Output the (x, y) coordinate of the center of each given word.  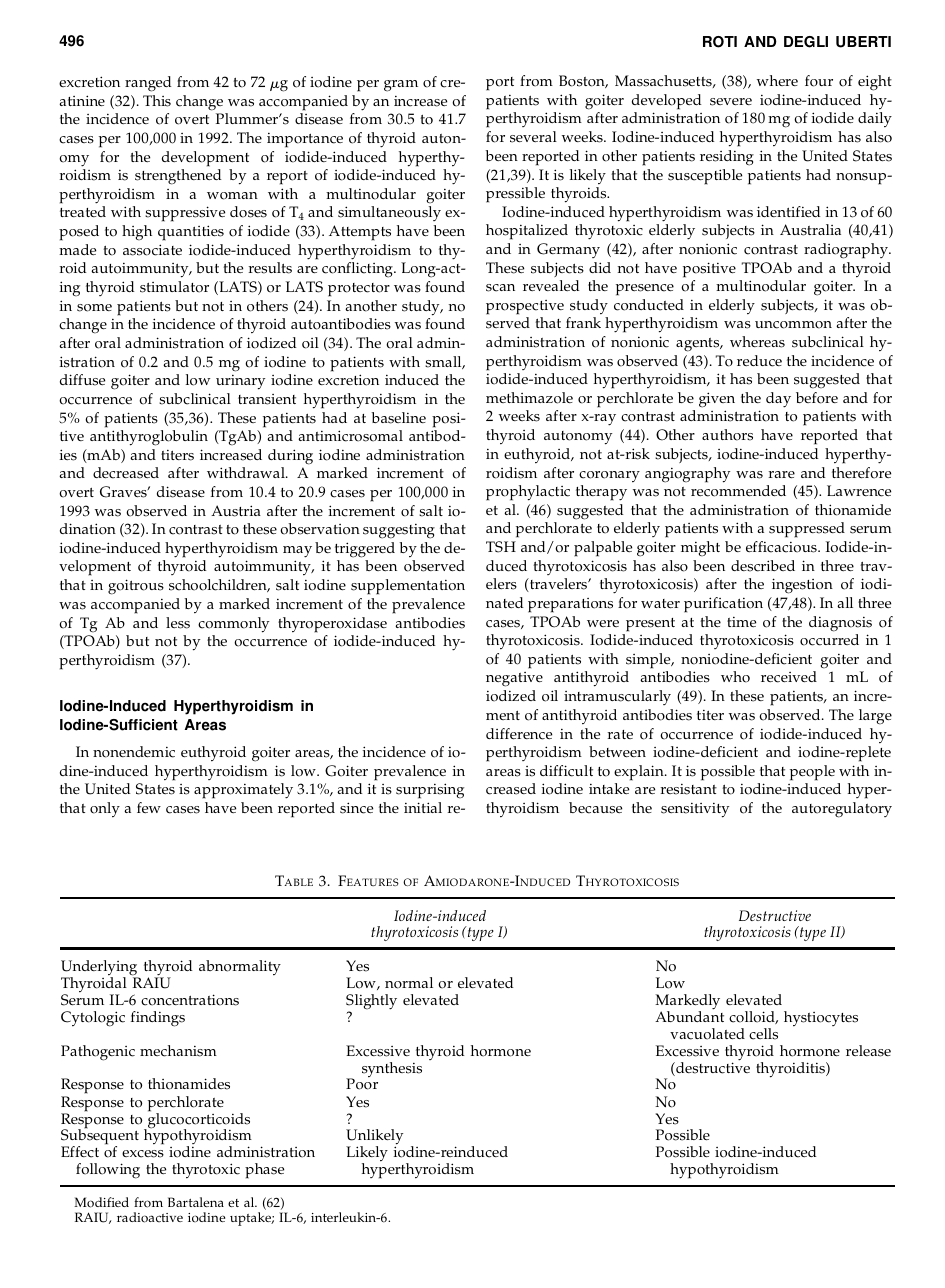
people (812, 773)
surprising (430, 791)
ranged (148, 84)
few (149, 807)
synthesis (392, 1069)
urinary (240, 382)
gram (401, 86)
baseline (398, 418)
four (819, 81)
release (868, 1051)
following (108, 1171)
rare (782, 474)
